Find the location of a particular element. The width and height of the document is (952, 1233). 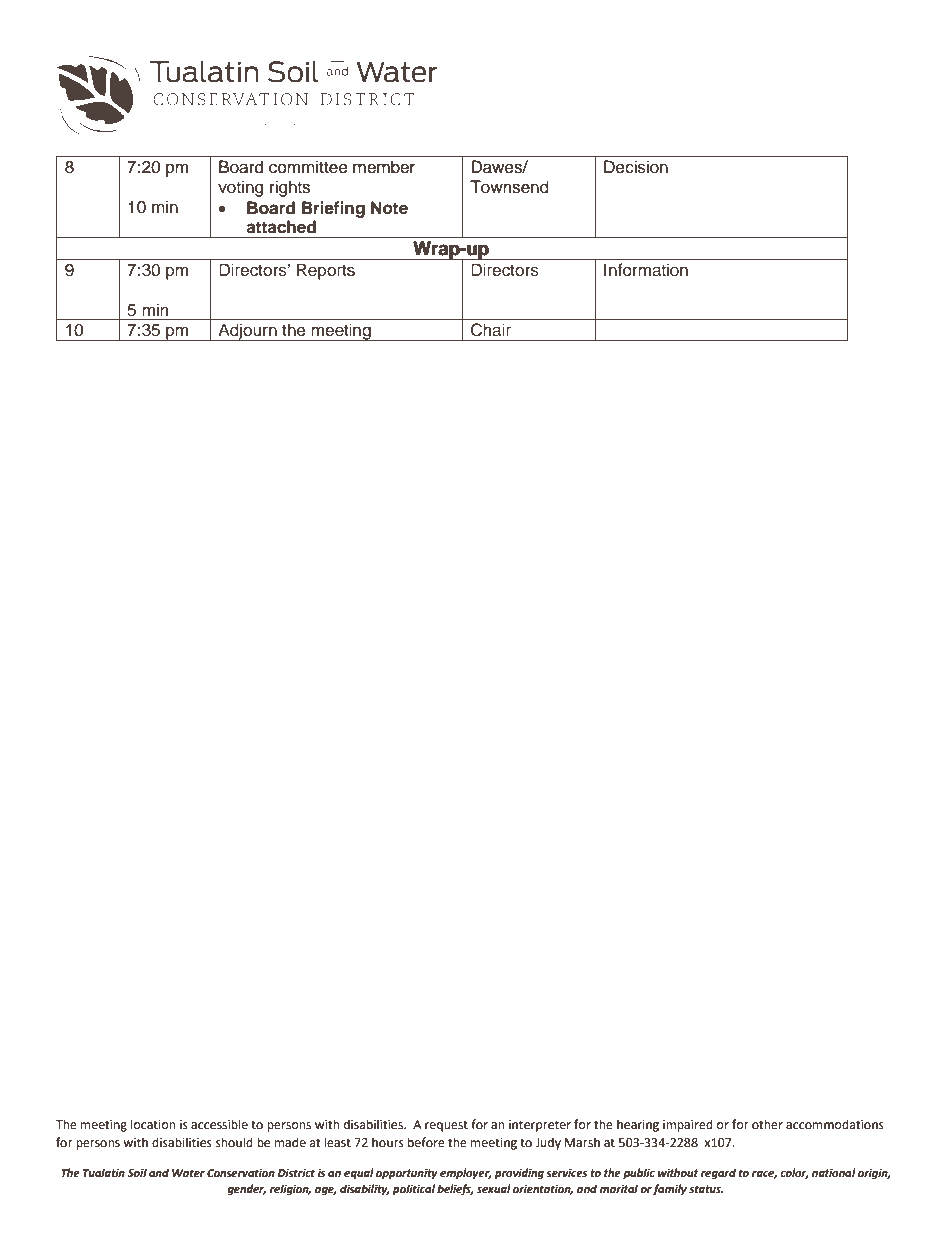

Information is located at coordinates (646, 270).
